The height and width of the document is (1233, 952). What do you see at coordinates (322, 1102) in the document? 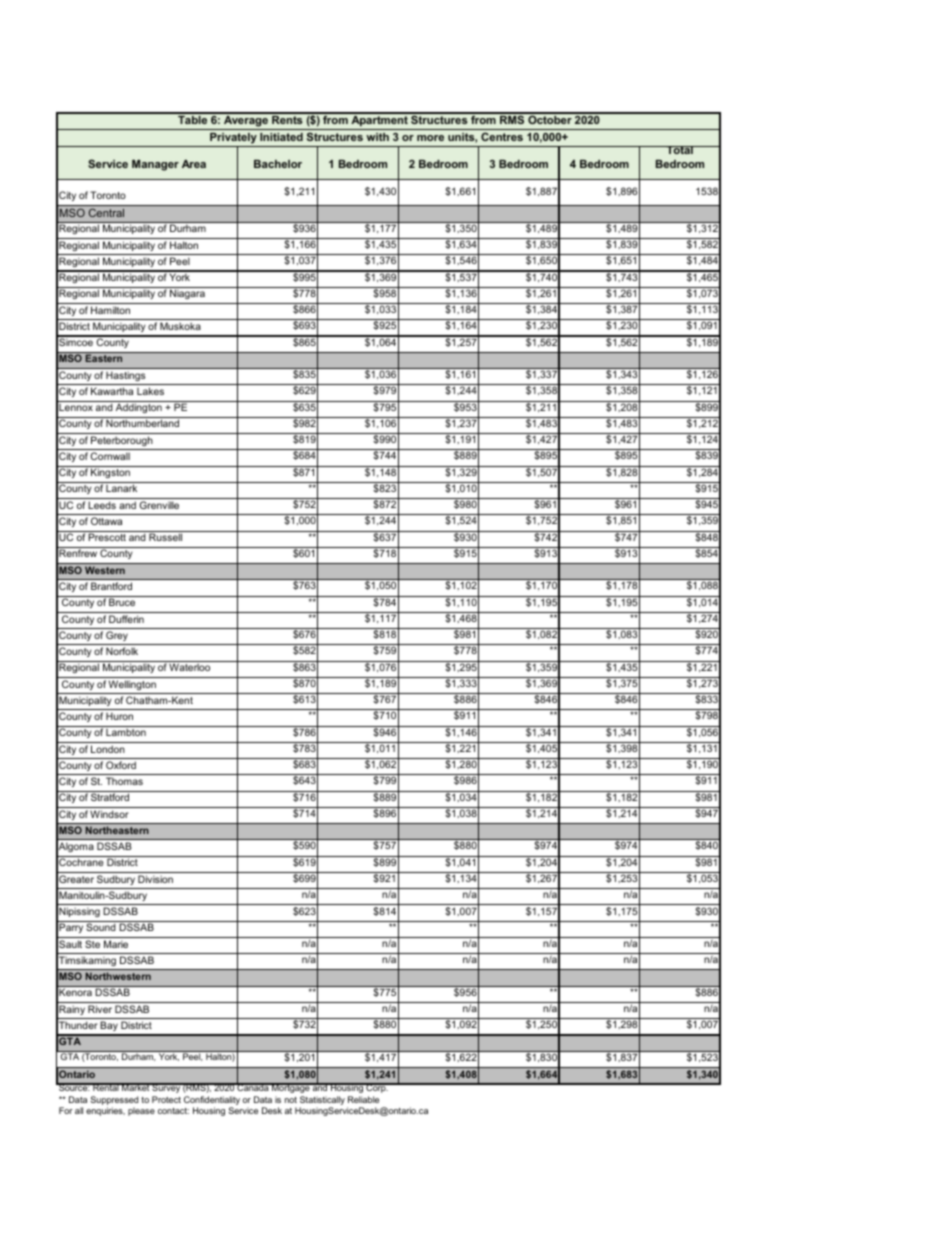
I see `Statistically` at bounding box center [322, 1102].
